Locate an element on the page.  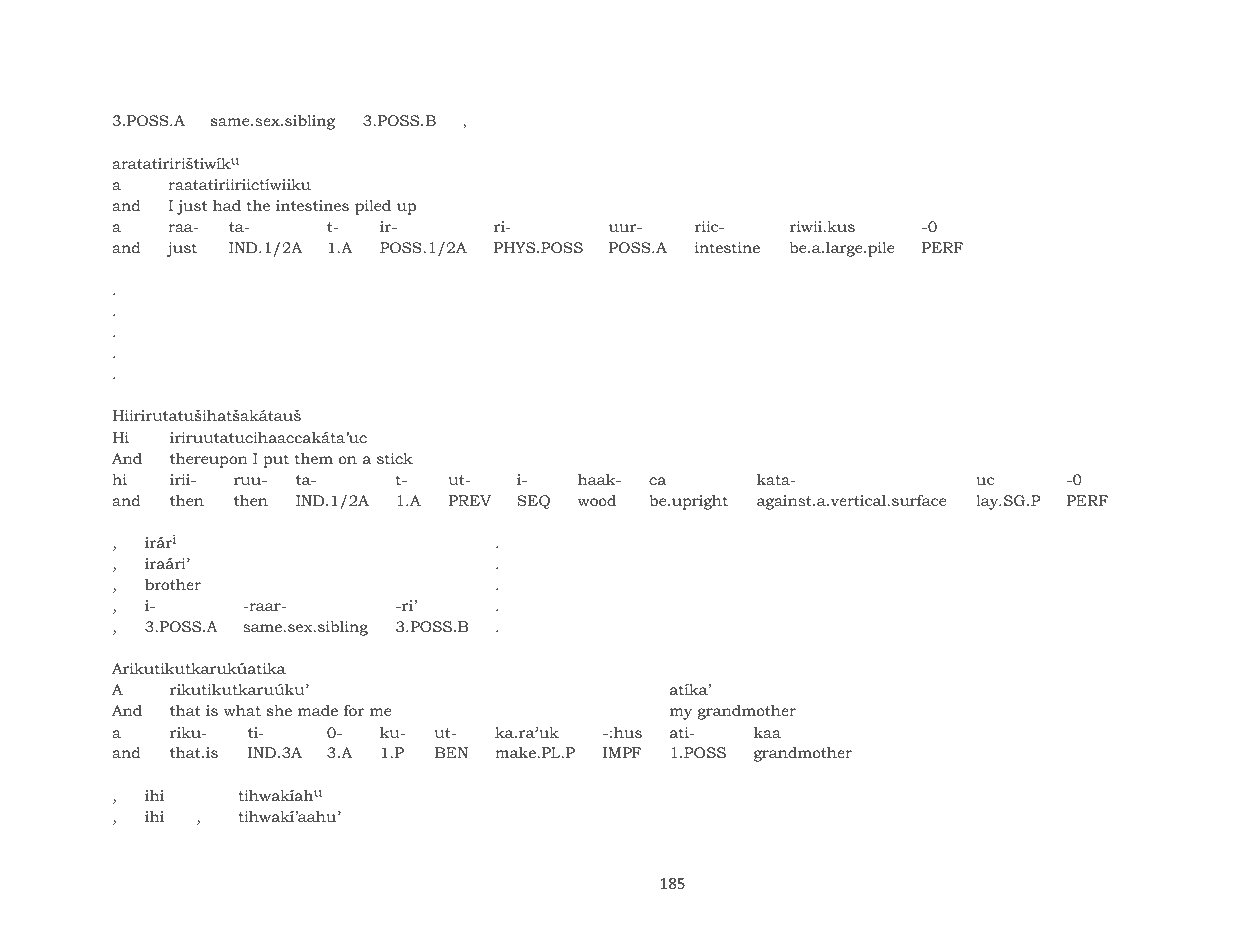
thereupon is located at coordinates (209, 460).
